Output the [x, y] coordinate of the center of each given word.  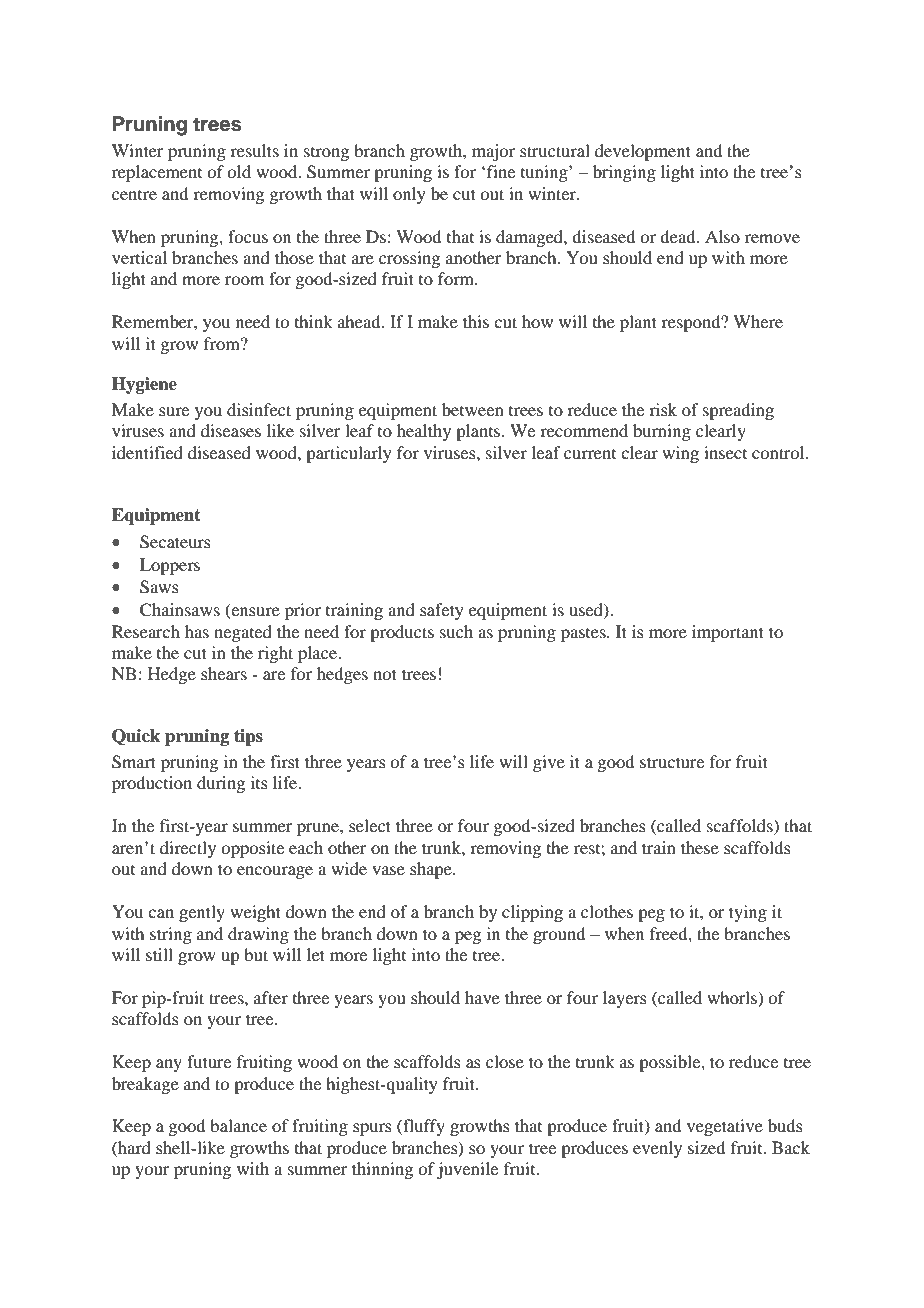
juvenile [467, 1170]
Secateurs [175, 542]
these [700, 847]
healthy [424, 432]
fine [501, 171]
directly [188, 849]
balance [238, 1125]
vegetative [725, 1127]
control [779, 452]
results [254, 150]
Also [722, 236]
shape [432, 870]
